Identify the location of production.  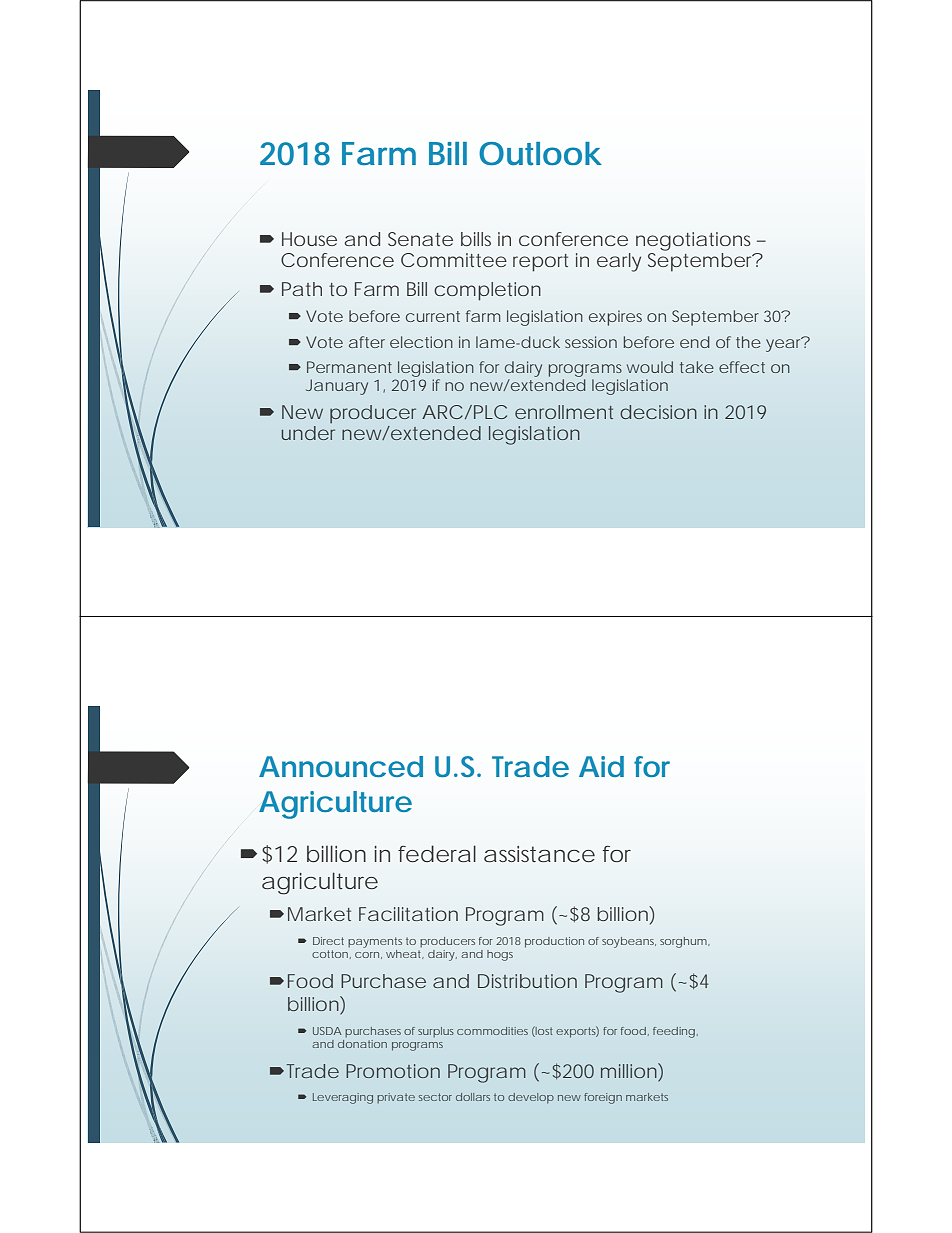
(554, 942).
